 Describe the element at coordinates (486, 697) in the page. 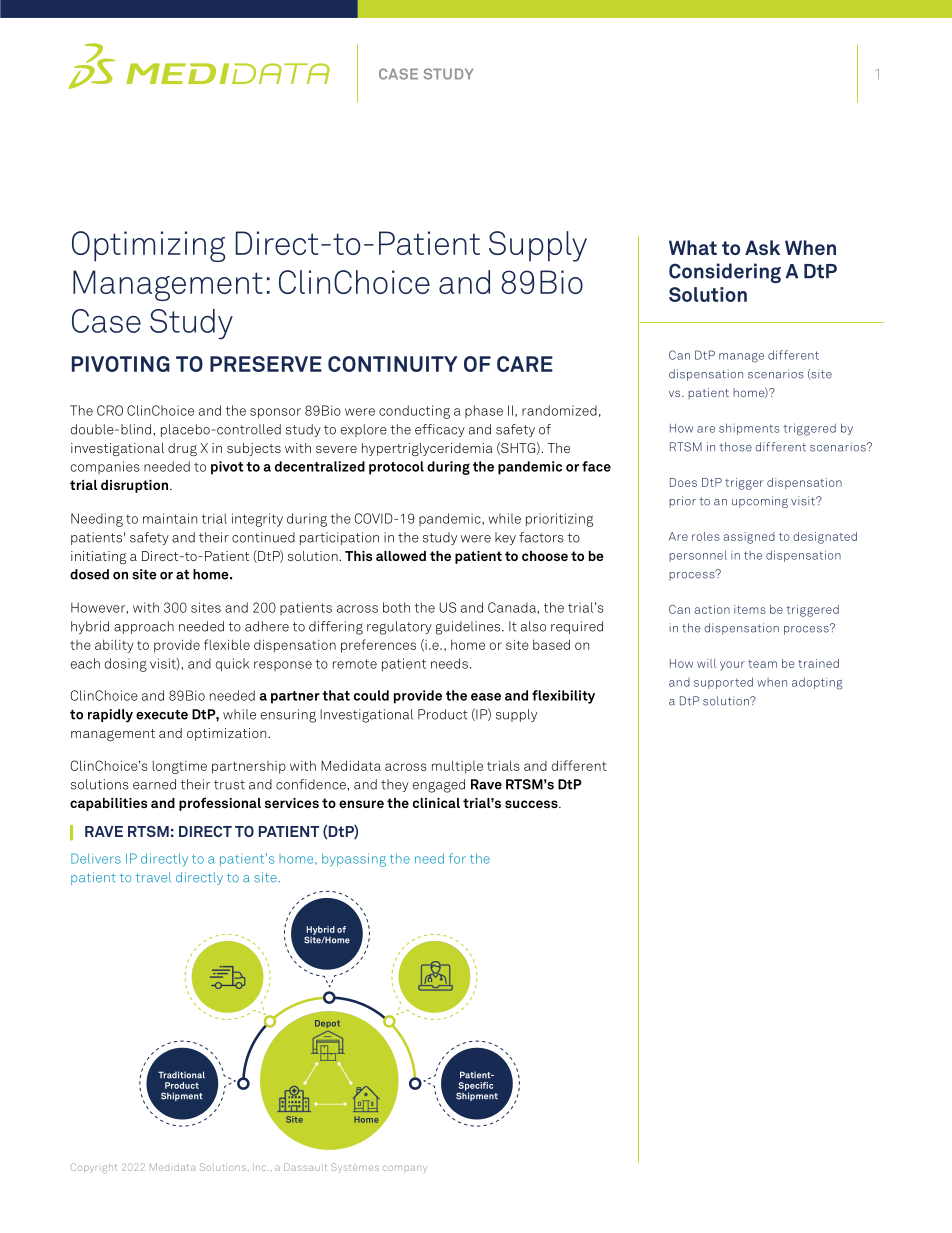

I see `ease` at that location.
